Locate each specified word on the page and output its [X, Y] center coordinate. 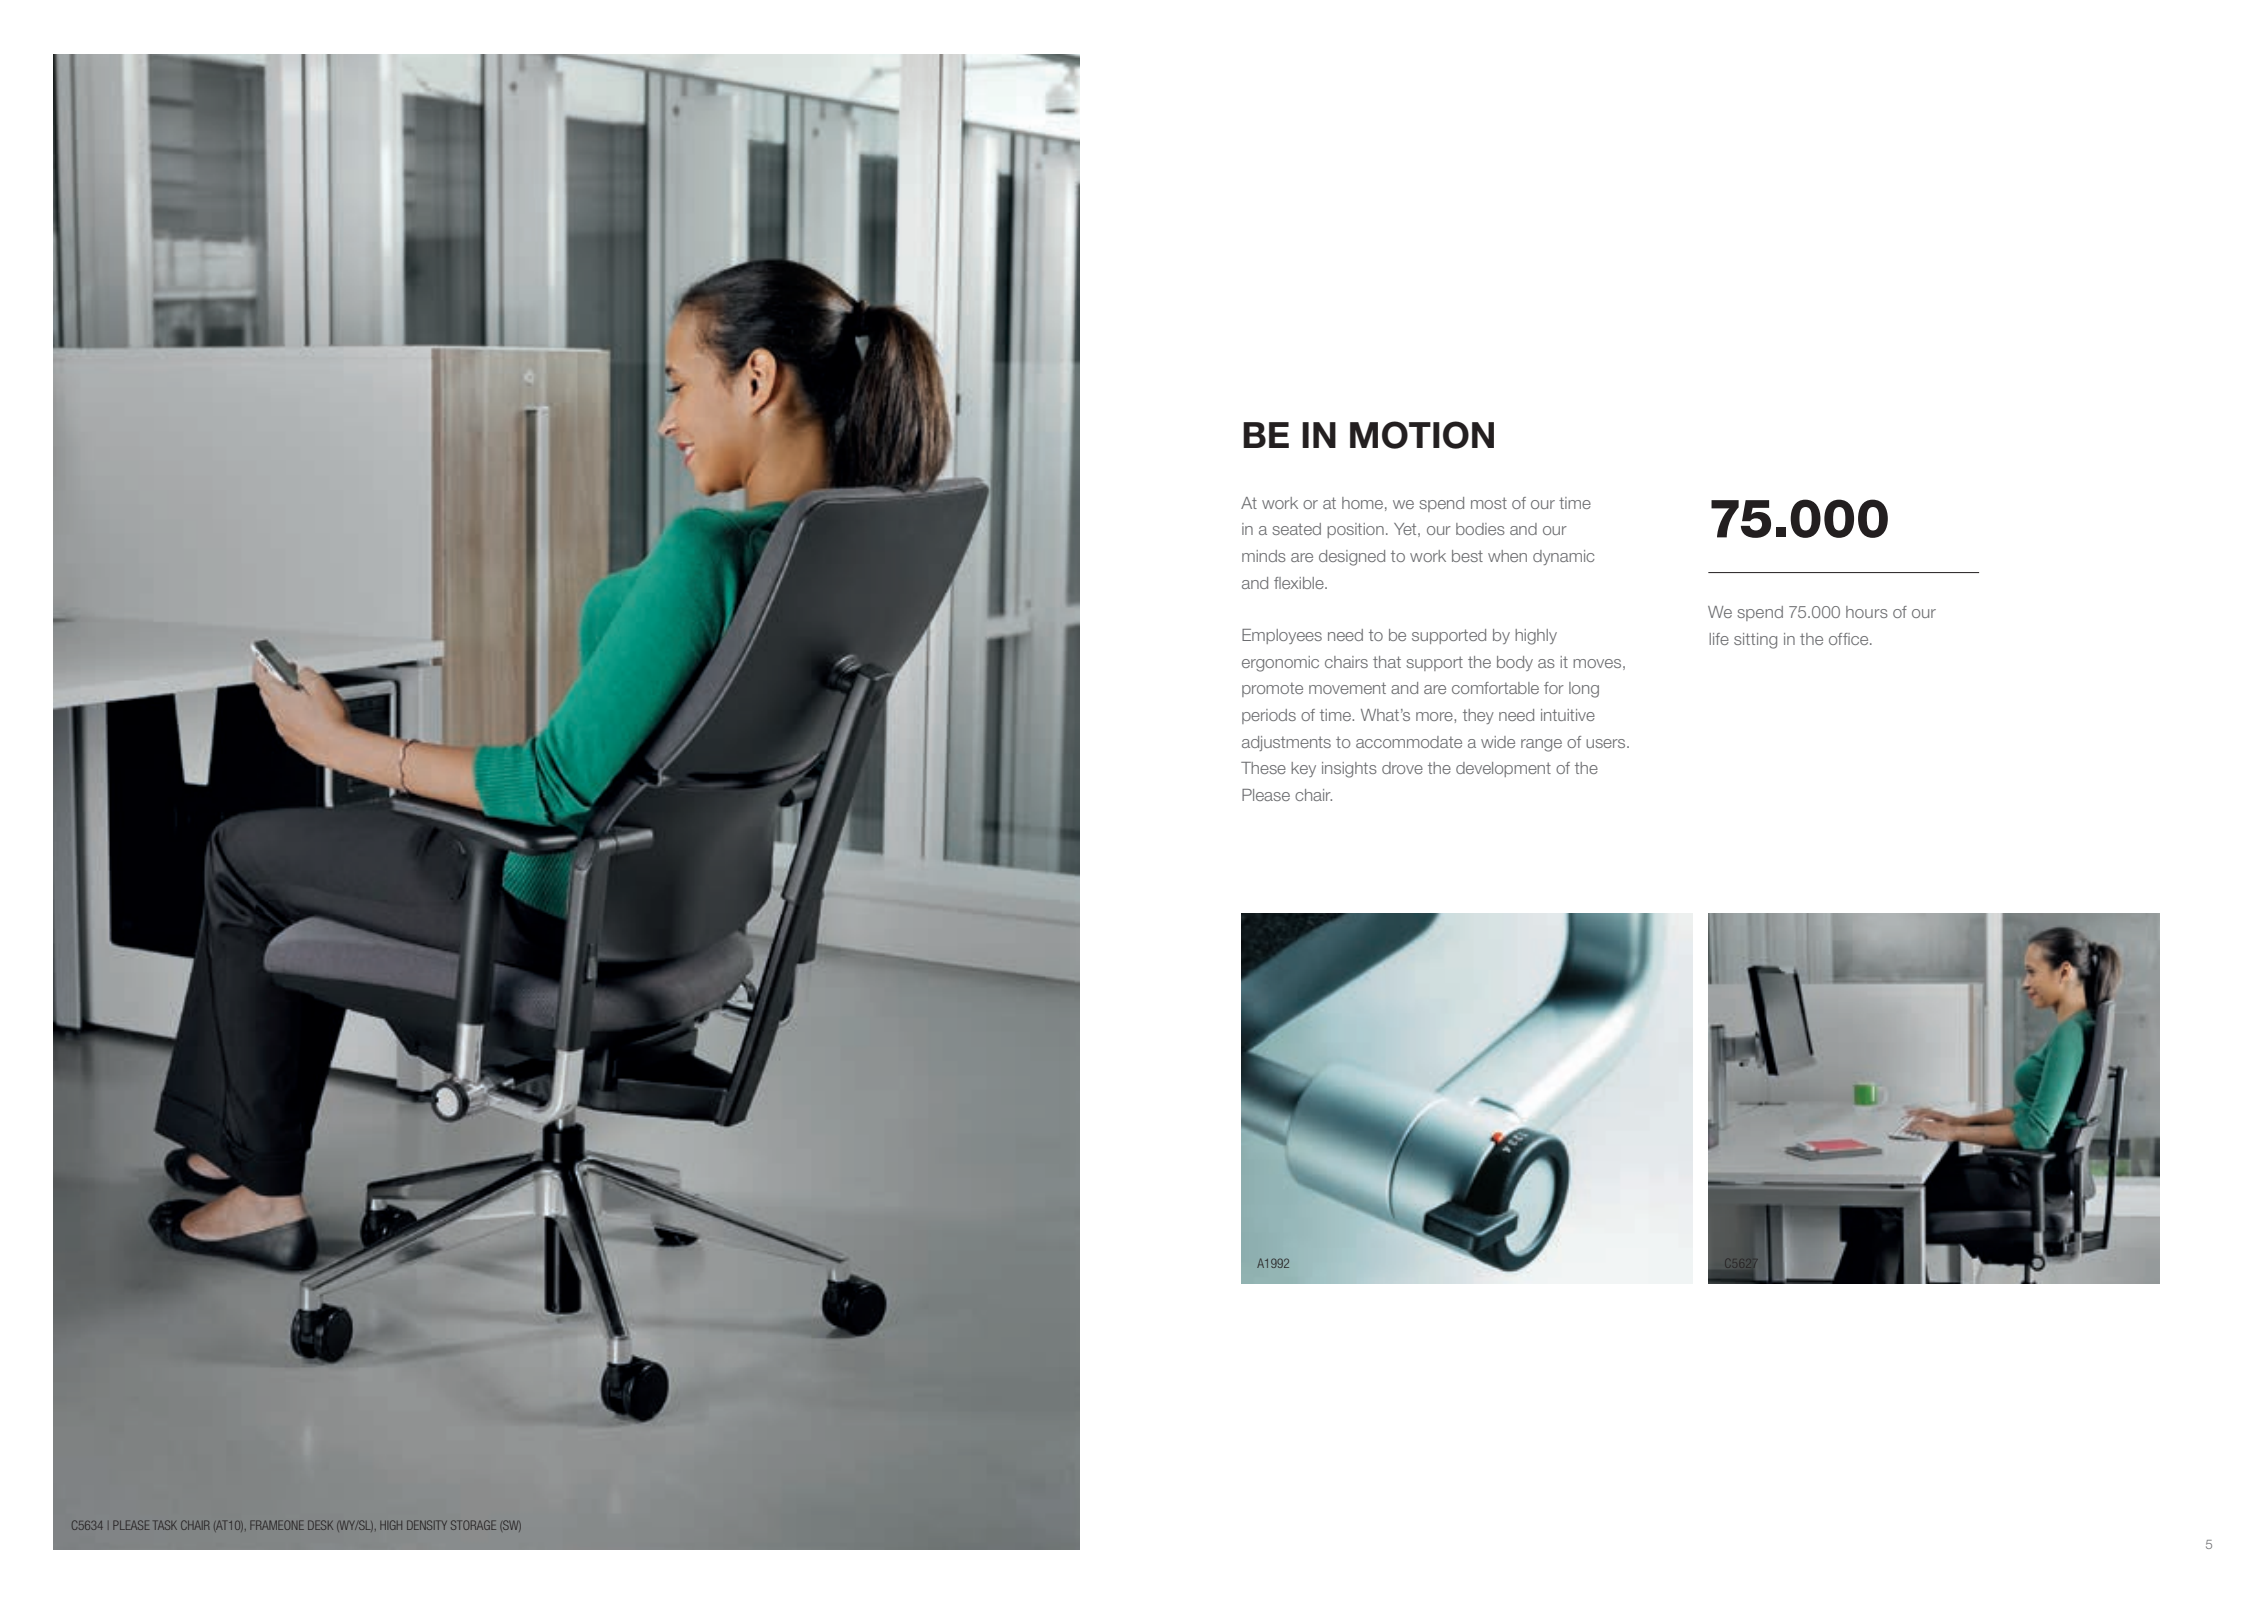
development [1503, 769]
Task [165, 1525]
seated [1296, 529]
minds [1264, 556]
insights [1349, 770]
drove [1402, 768]
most [1489, 503]
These [1263, 768]
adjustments [1286, 743]
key [1303, 769]
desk [320, 1525]
